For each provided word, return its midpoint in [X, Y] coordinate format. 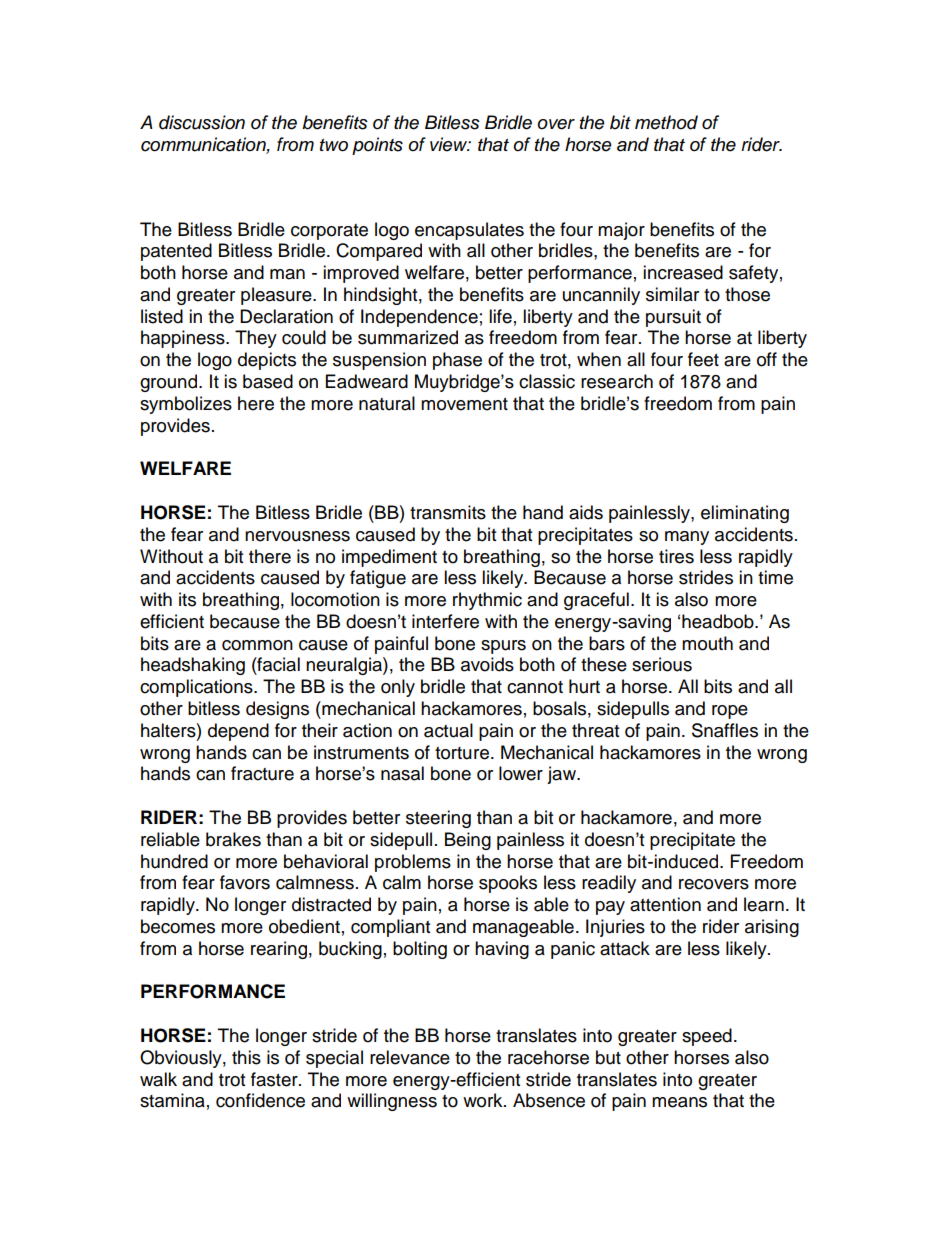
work [484, 1100]
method [666, 122]
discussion [202, 122]
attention [665, 904]
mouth [707, 643]
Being [468, 841]
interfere [445, 621]
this [246, 1057]
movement [464, 404]
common [257, 645]
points [377, 146]
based [268, 381]
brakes [233, 839]
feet [703, 359]
